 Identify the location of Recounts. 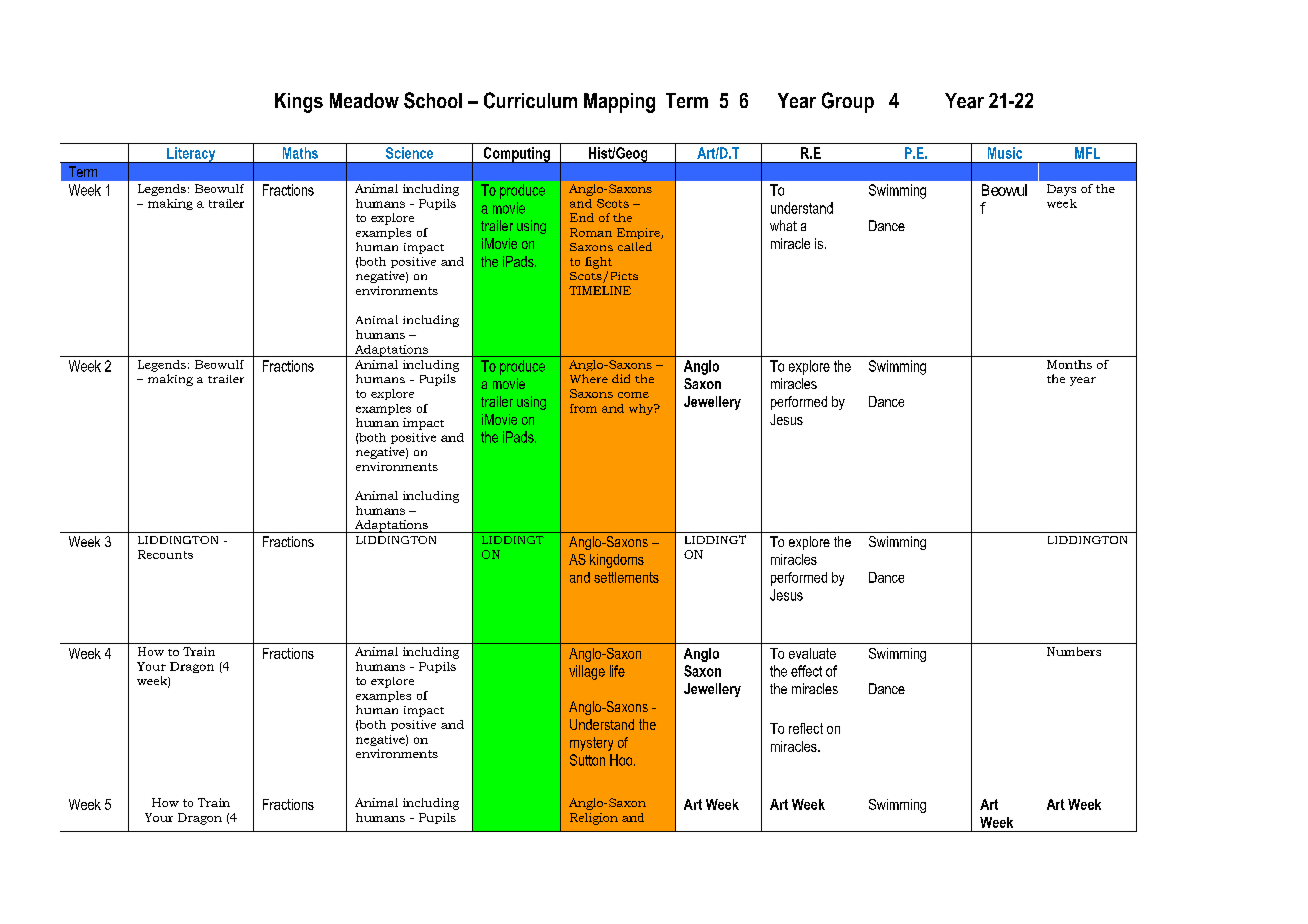
(165, 554).
